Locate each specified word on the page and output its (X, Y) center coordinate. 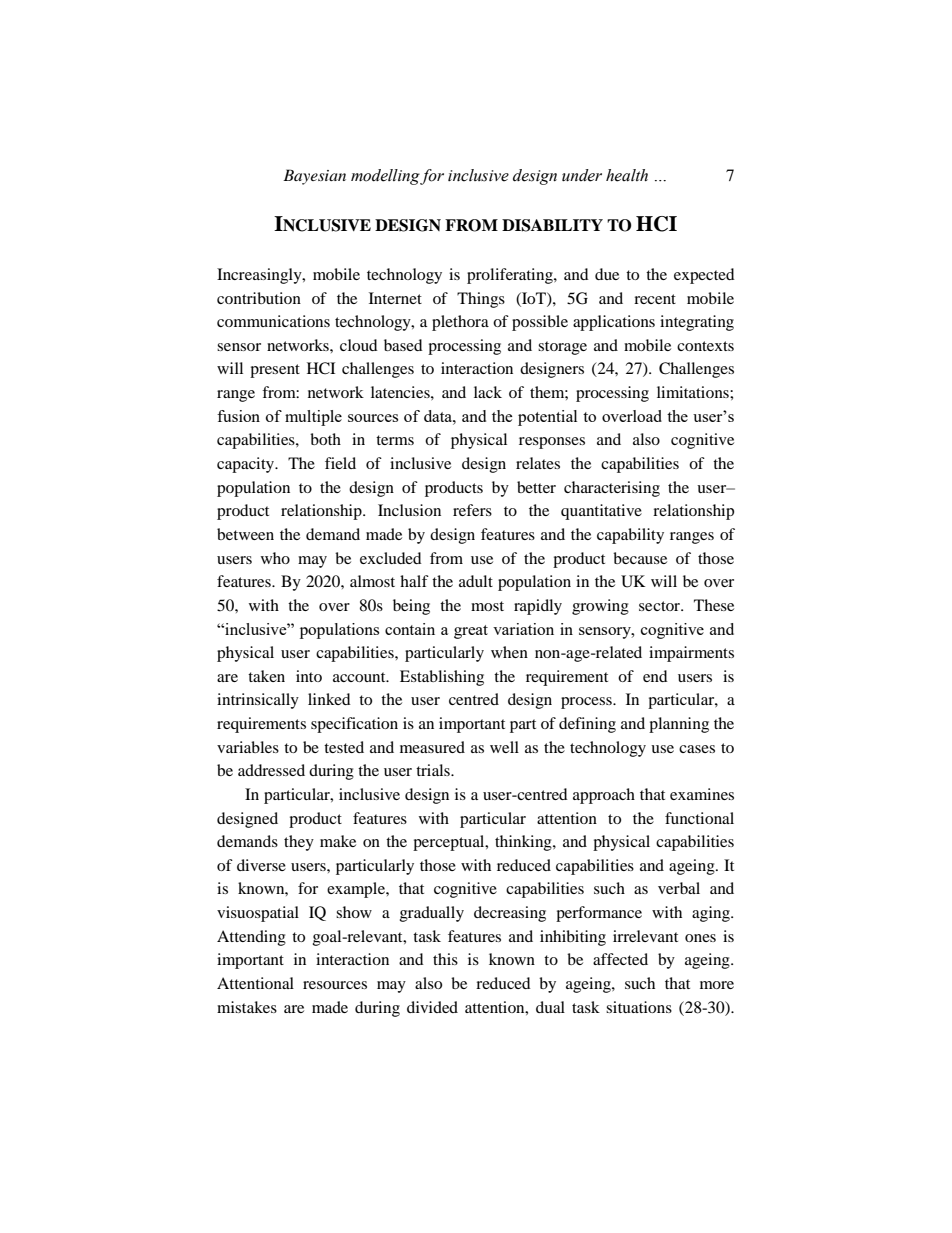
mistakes (247, 1007)
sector (661, 606)
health (627, 175)
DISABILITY (552, 225)
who (275, 558)
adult (476, 581)
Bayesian (314, 177)
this (445, 959)
